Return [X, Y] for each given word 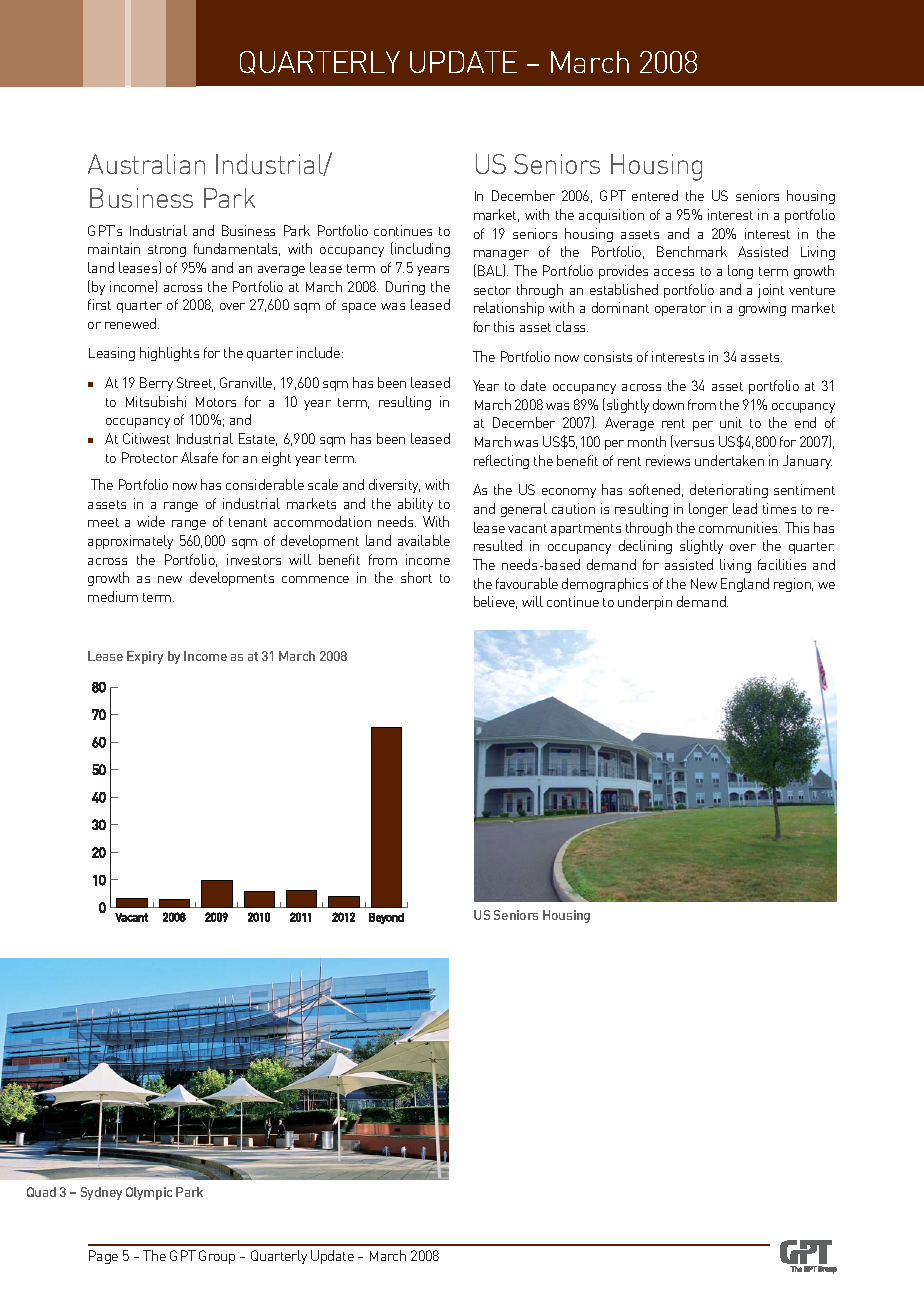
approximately [130, 542]
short [416, 577]
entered [655, 195]
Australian [146, 164]
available [424, 540]
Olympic [149, 1193]
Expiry [145, 657]
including [422, 250]
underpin [645, 603]
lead [745, 508]
